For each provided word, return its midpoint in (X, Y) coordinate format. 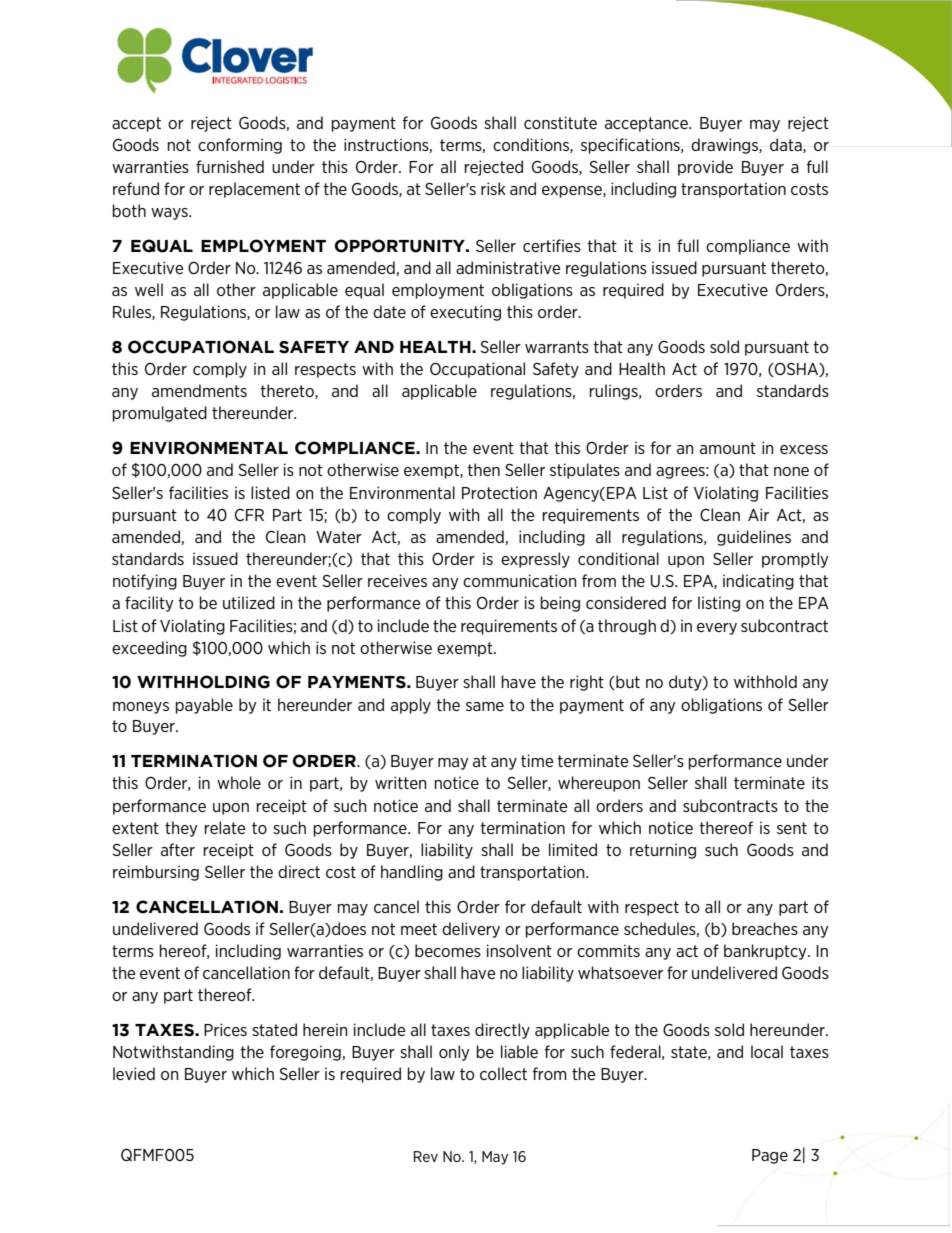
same (485, 706)
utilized (249, 602)
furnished (230, 166)
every (717, 629)
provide (705, 168)
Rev (426, 1156)
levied (134, 1073)
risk (493, 188)
